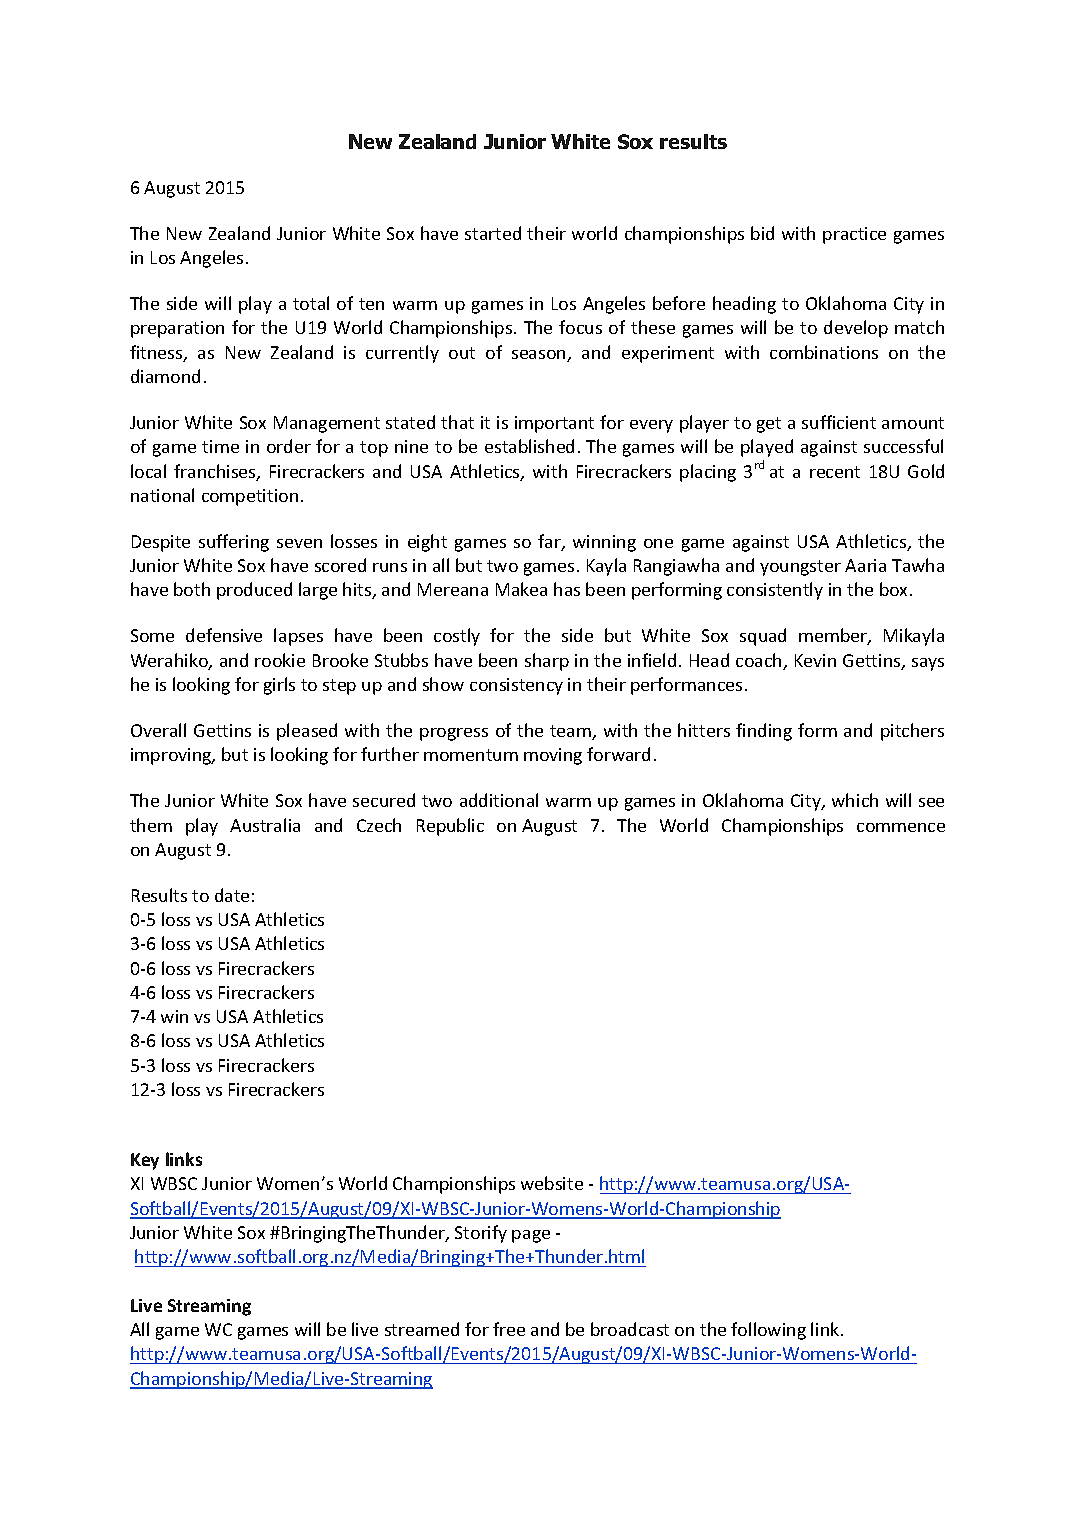  Describe the element at coordinates (567, 589) in the document. I see `has` at that location.
